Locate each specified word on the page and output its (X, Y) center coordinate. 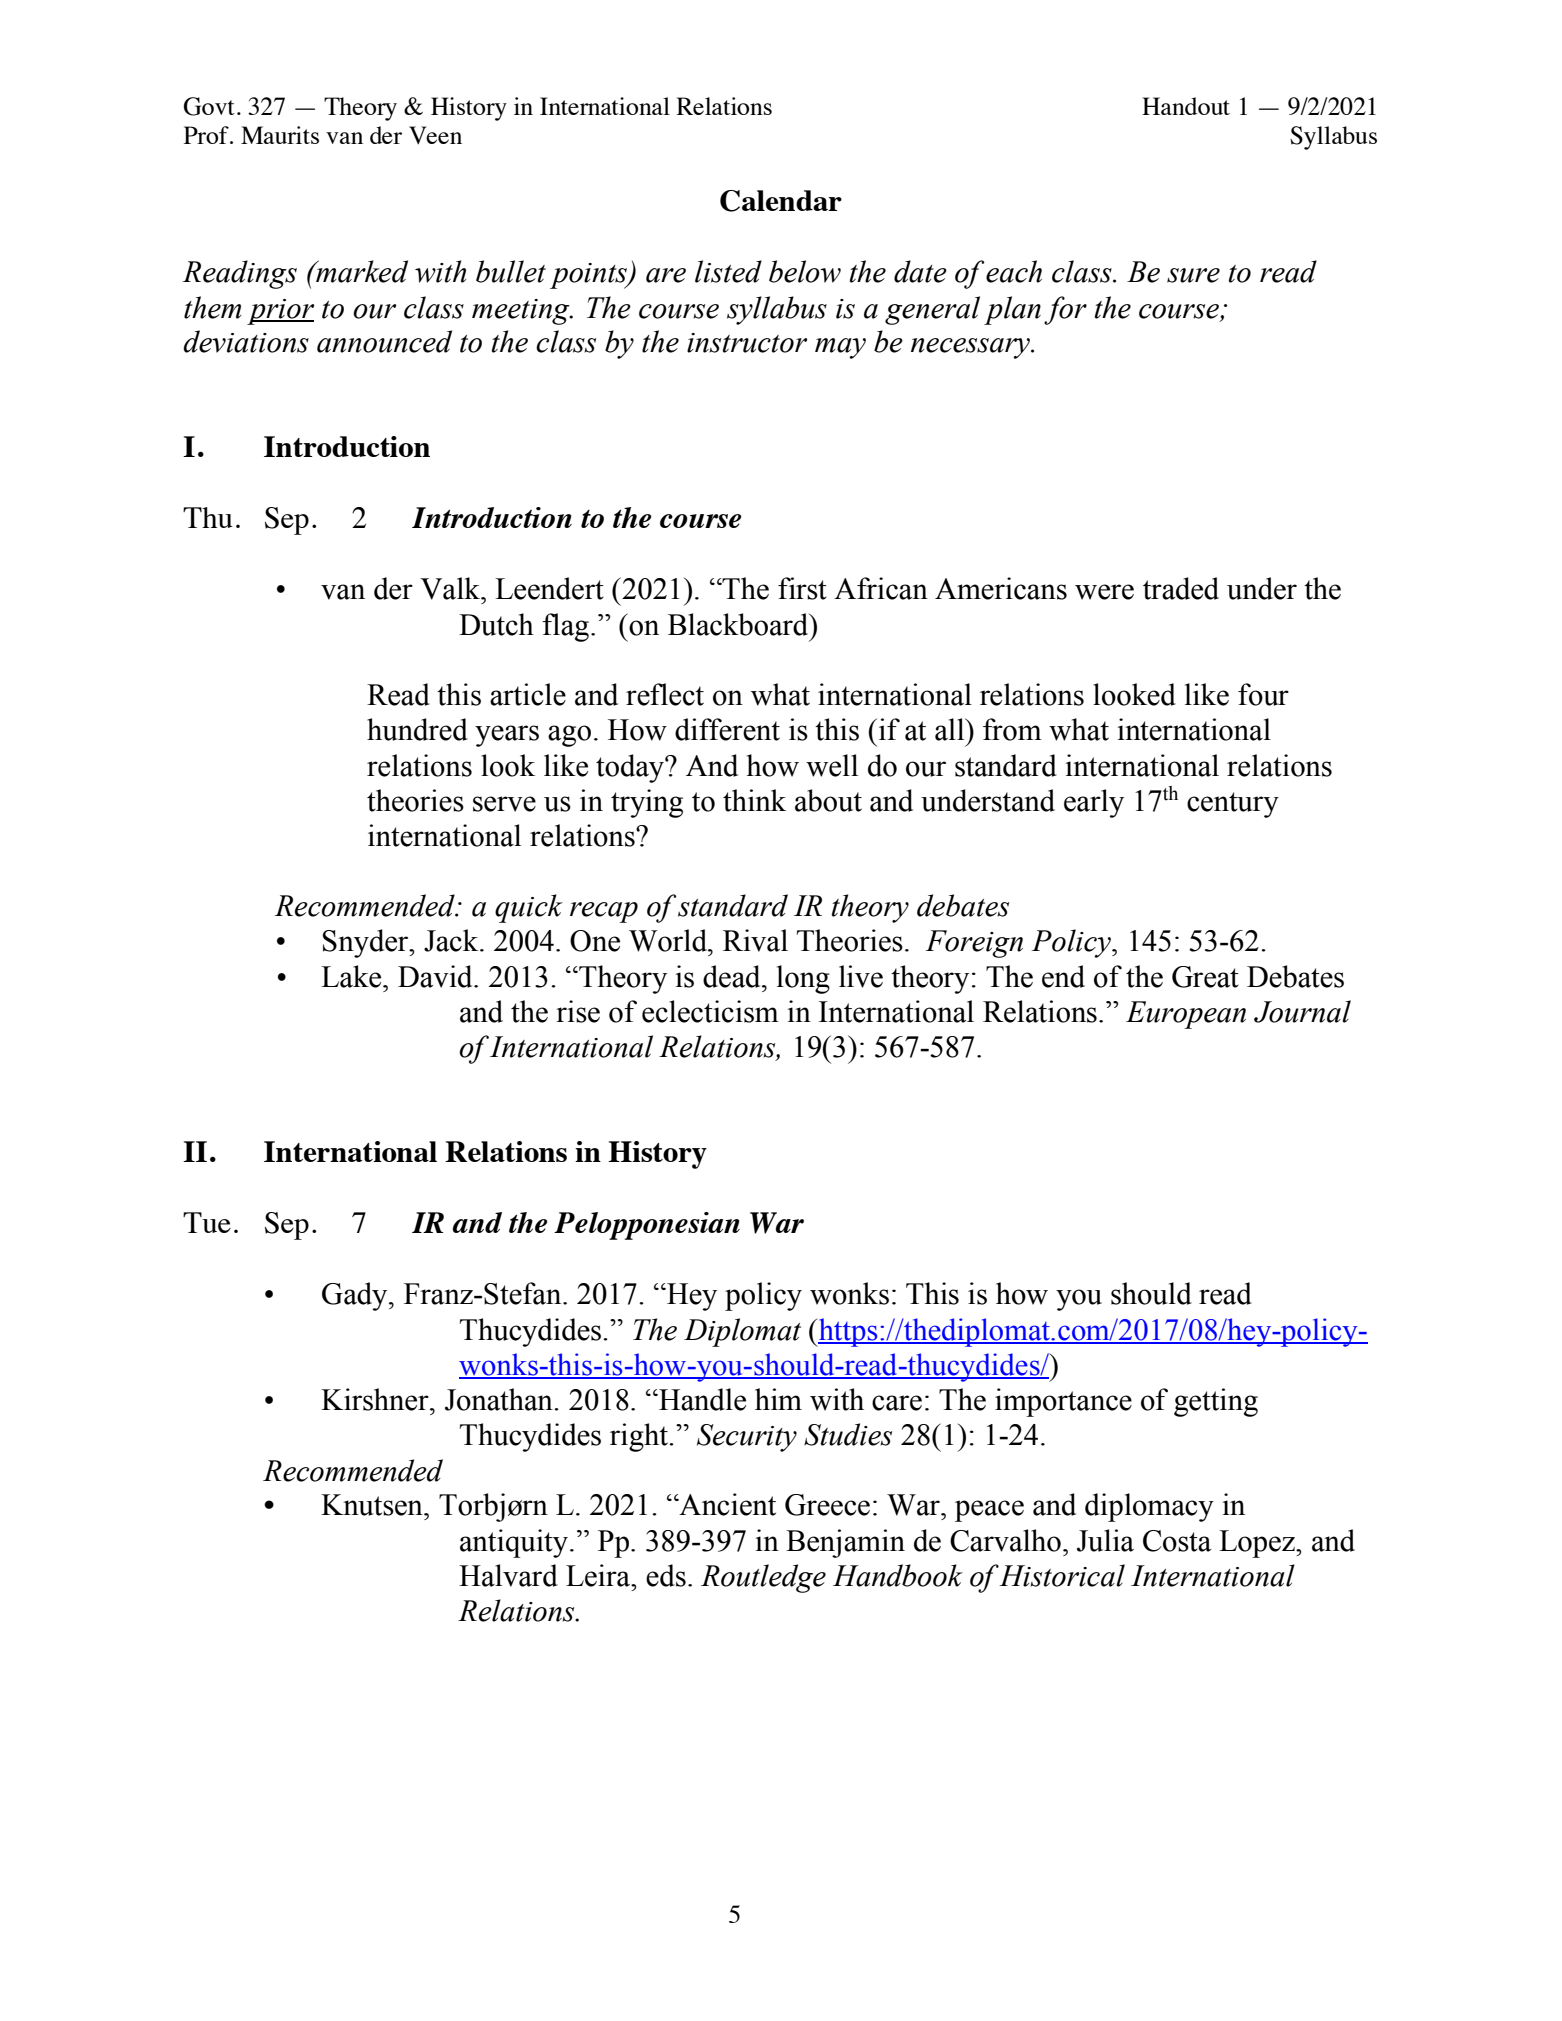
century (1233, 805)
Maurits (280, 135)
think (754, 800)
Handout (1186, 106)
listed (728, 271)
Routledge (763, 1578)
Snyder (367, 943)
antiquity (514, 1543)
